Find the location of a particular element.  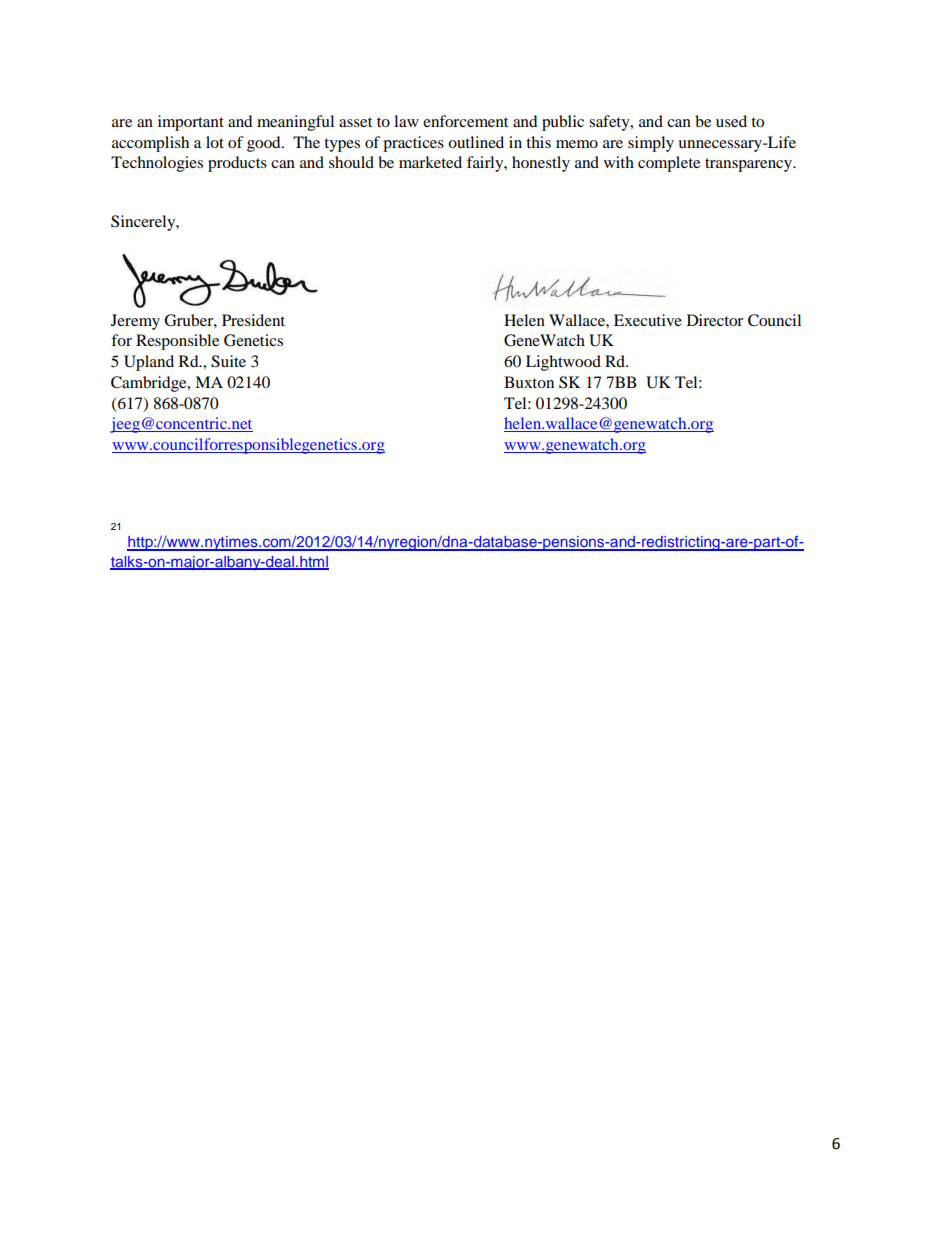

President is located at coordinates (253, 320).
